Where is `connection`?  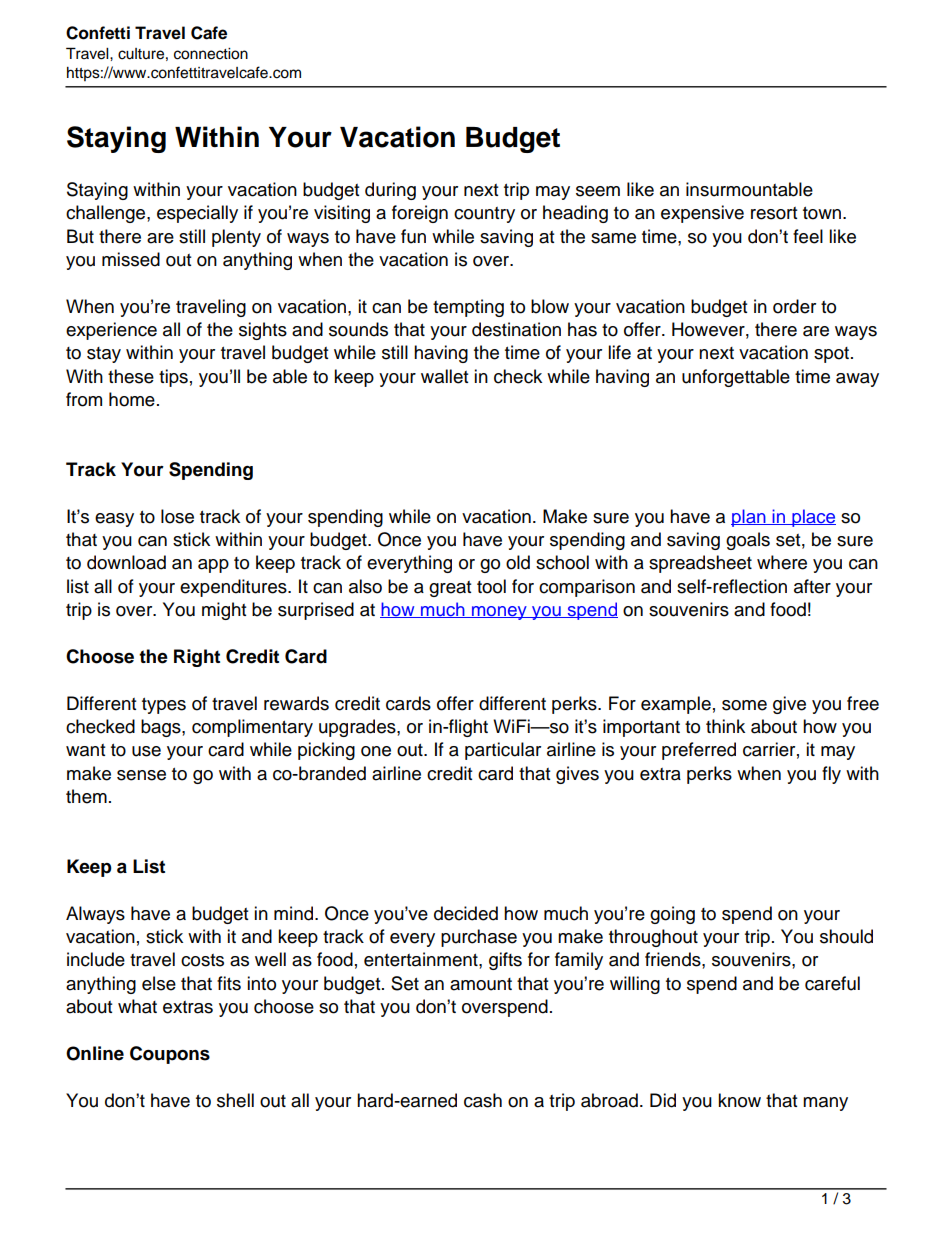 connection is located at coordinates (211, 54).
